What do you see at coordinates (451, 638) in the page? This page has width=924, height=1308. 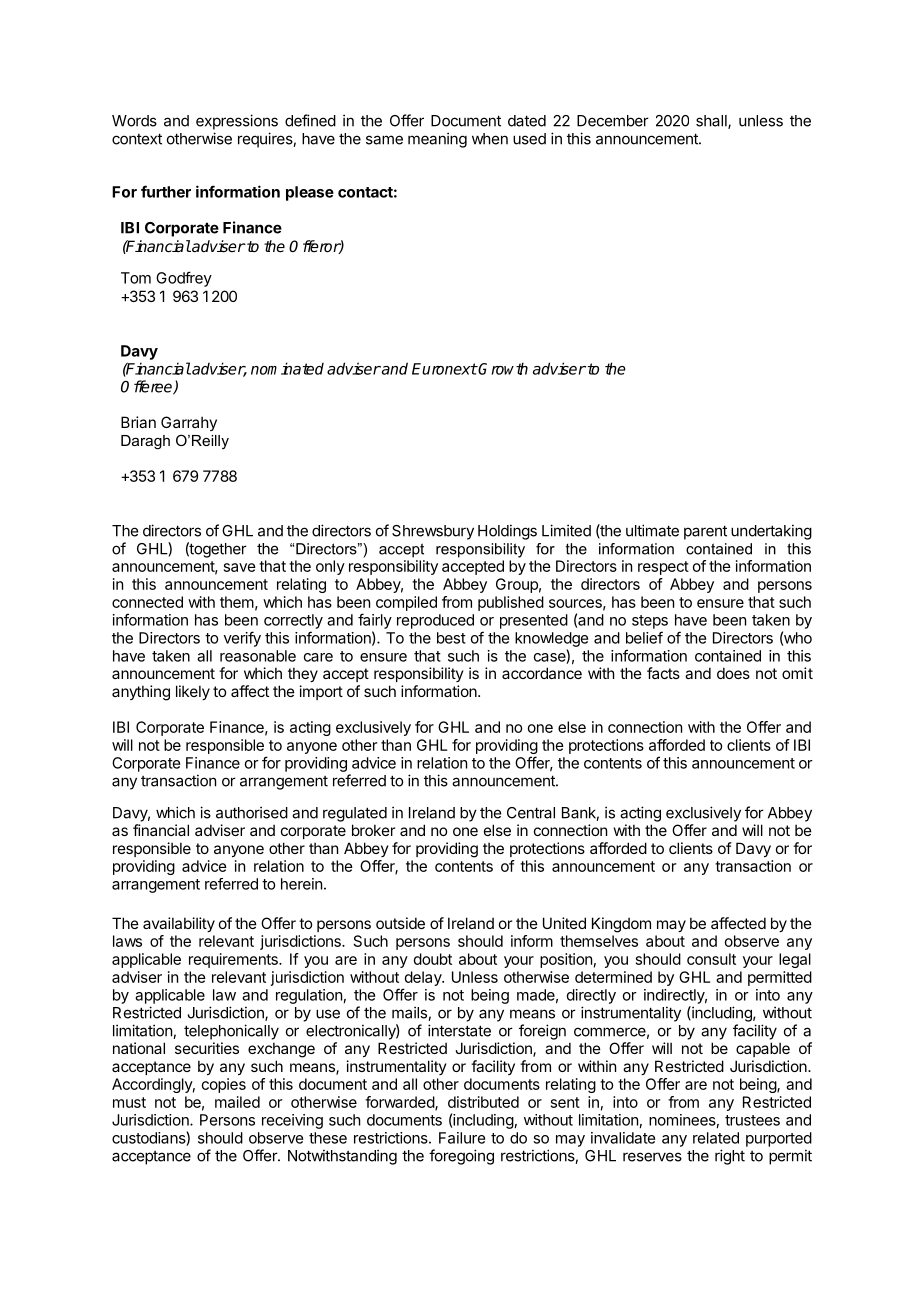 I see `best` at bounding box center [451, 638].
